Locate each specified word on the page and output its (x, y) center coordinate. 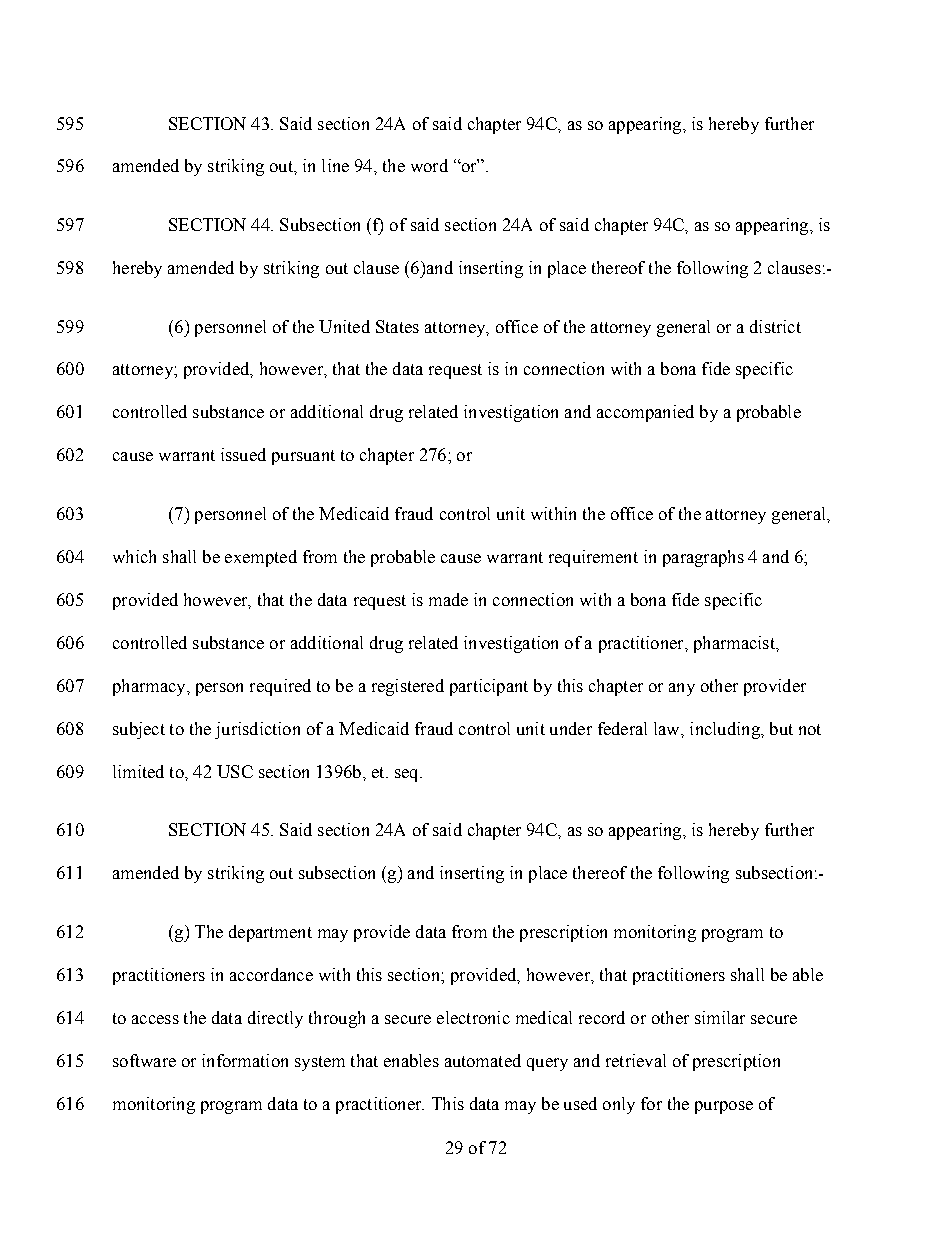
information (245, 1060)
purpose (724, 1107)
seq (408, 775)
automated (483, 1060)
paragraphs (703, 558)
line (335, 165)
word (429, 165)
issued (243, 454)
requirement (593, 558)
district (775, 326)
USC (235, 771)
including (726, 730)
